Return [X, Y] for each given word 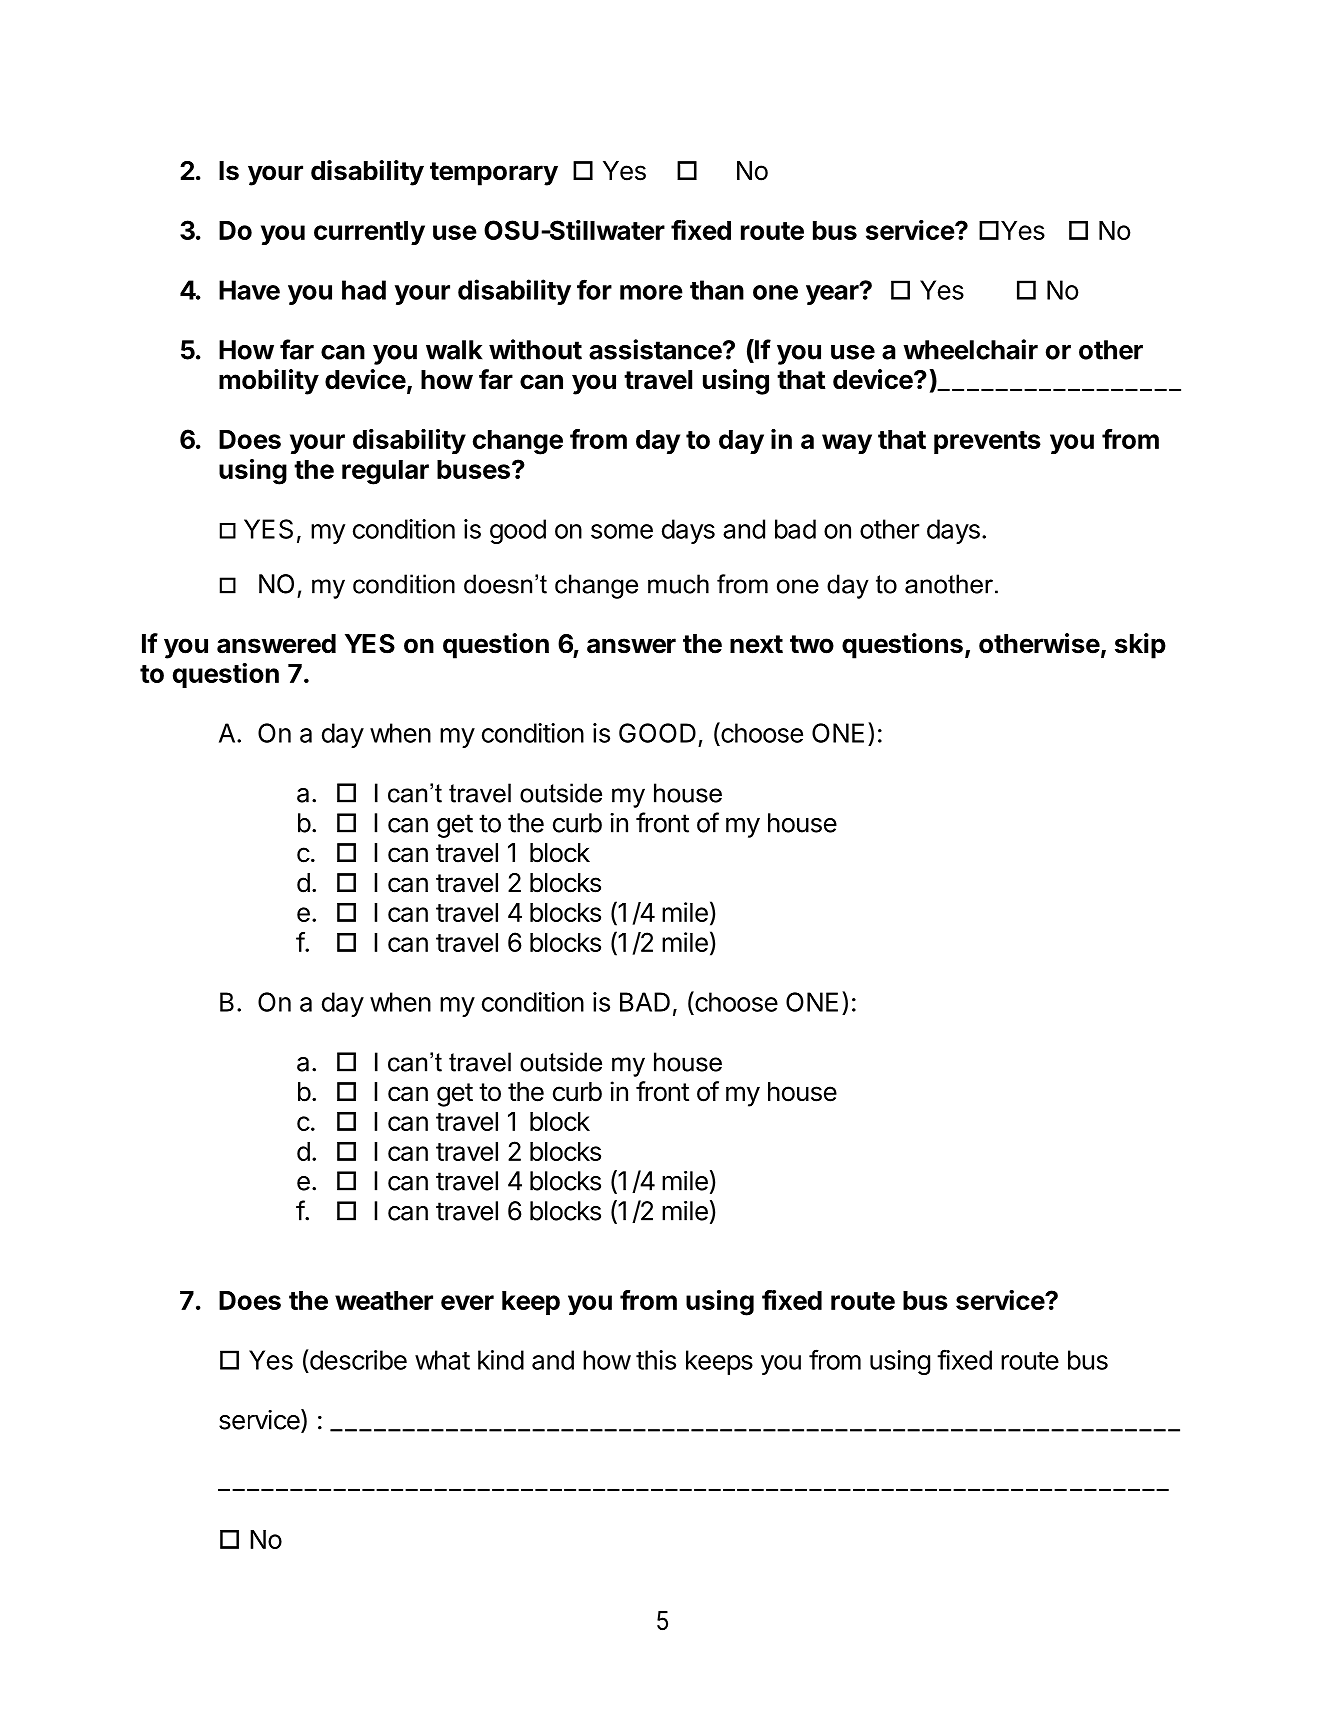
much [678, 584]
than [717, 290]
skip [1140, 646]
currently [369, 233]
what [442, 1360]
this [656, 1360]
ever [467, 1302]
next [756, 644]
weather [384, 1300]
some [622, 531]
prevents [987, 442]
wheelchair [970, 349]
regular [385, 472]
